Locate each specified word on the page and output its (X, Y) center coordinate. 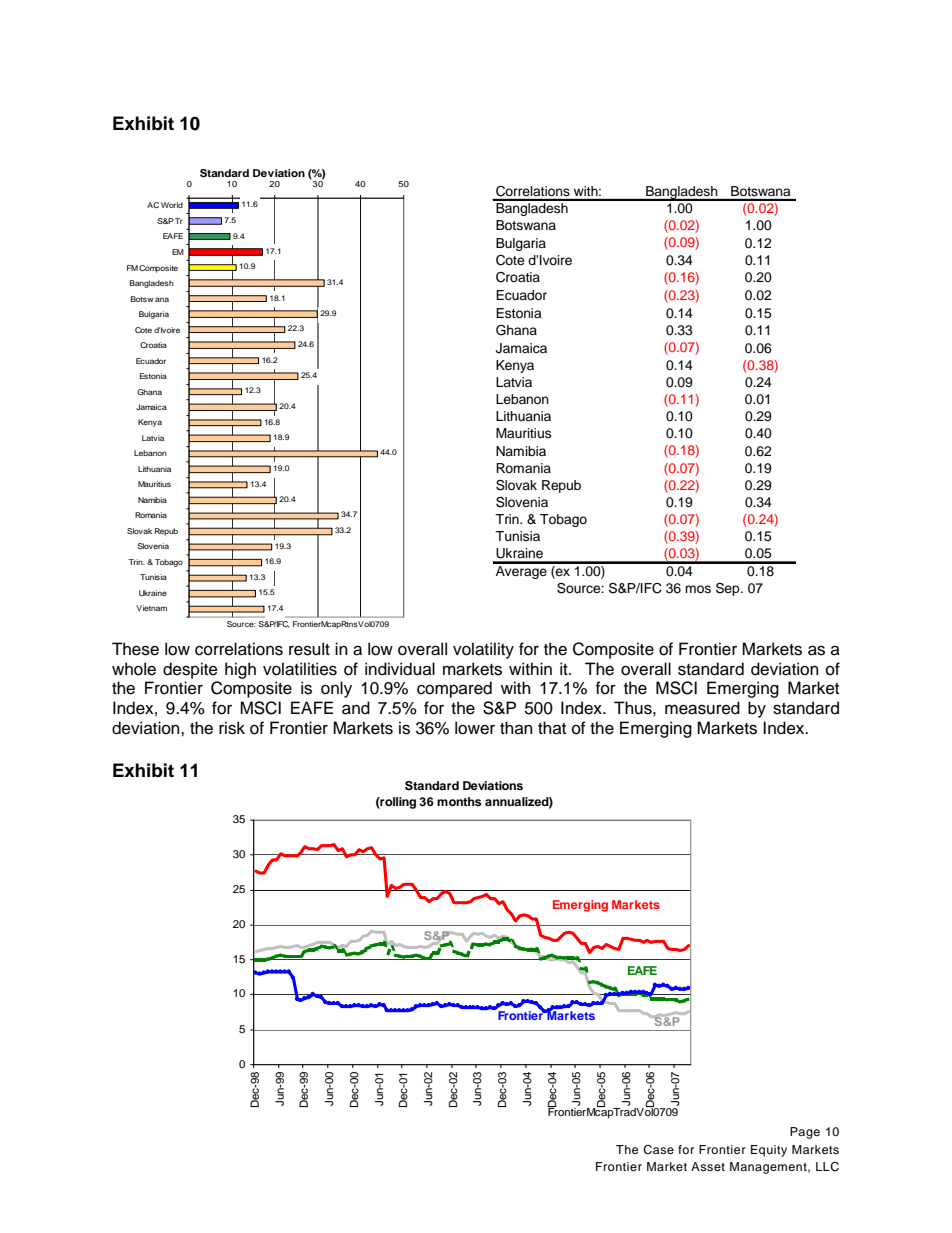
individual (400, 669)
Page (805, 1133)
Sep (729, 589)
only (336, 689)
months (459, 801)
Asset (708, 1166)
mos (698, 589)
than (516, 728)
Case (658, 1150)
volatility (483, 650)
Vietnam (151, 608)
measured (702, 708)
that (552, 728)
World (172, 205)
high (240, 670)
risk (232, 728)
